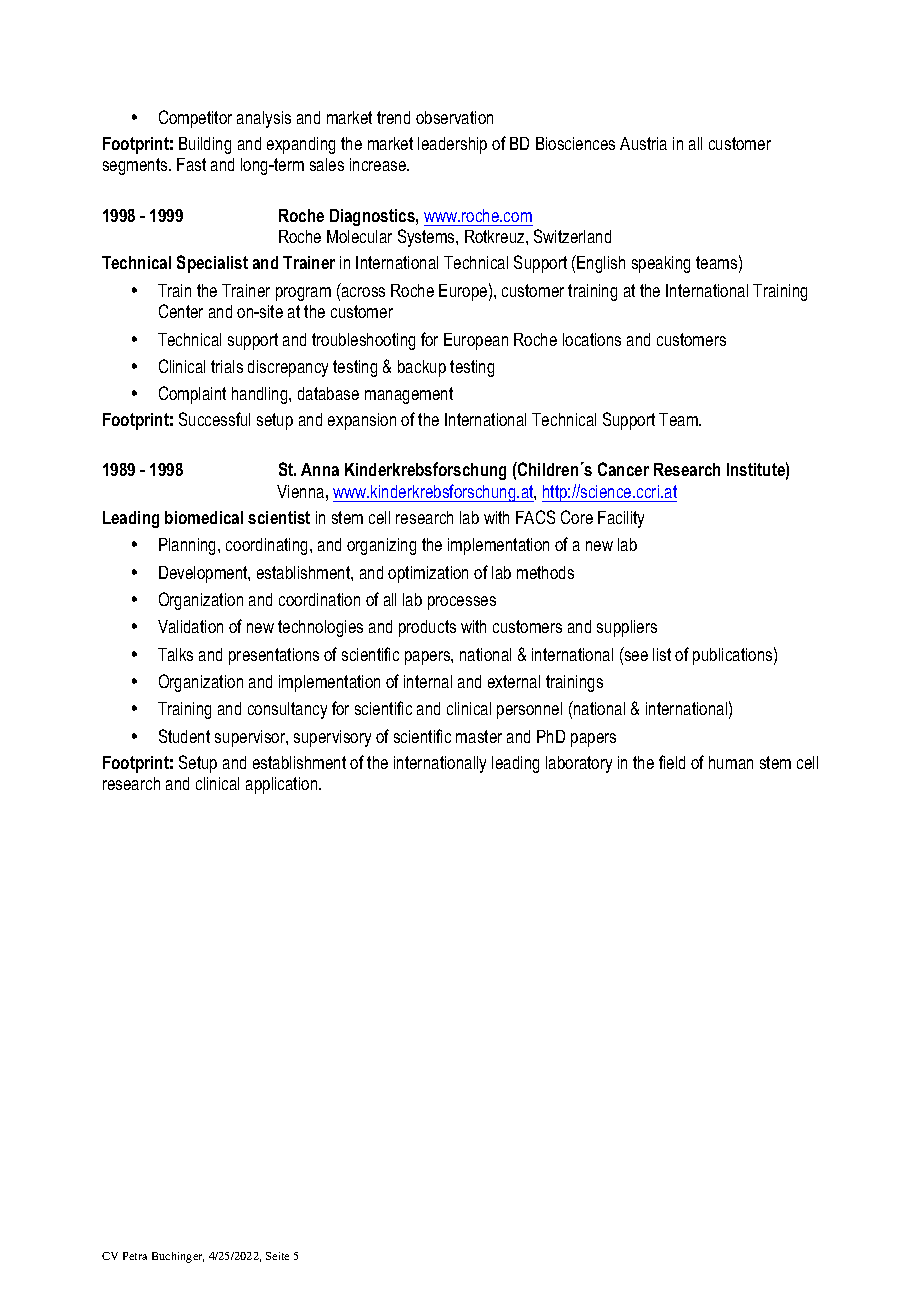 This image has width=924, height=1308. What do you see at coordinates (175, 654) in the image?
I see `Talks` at bounding box center [175, 654].
